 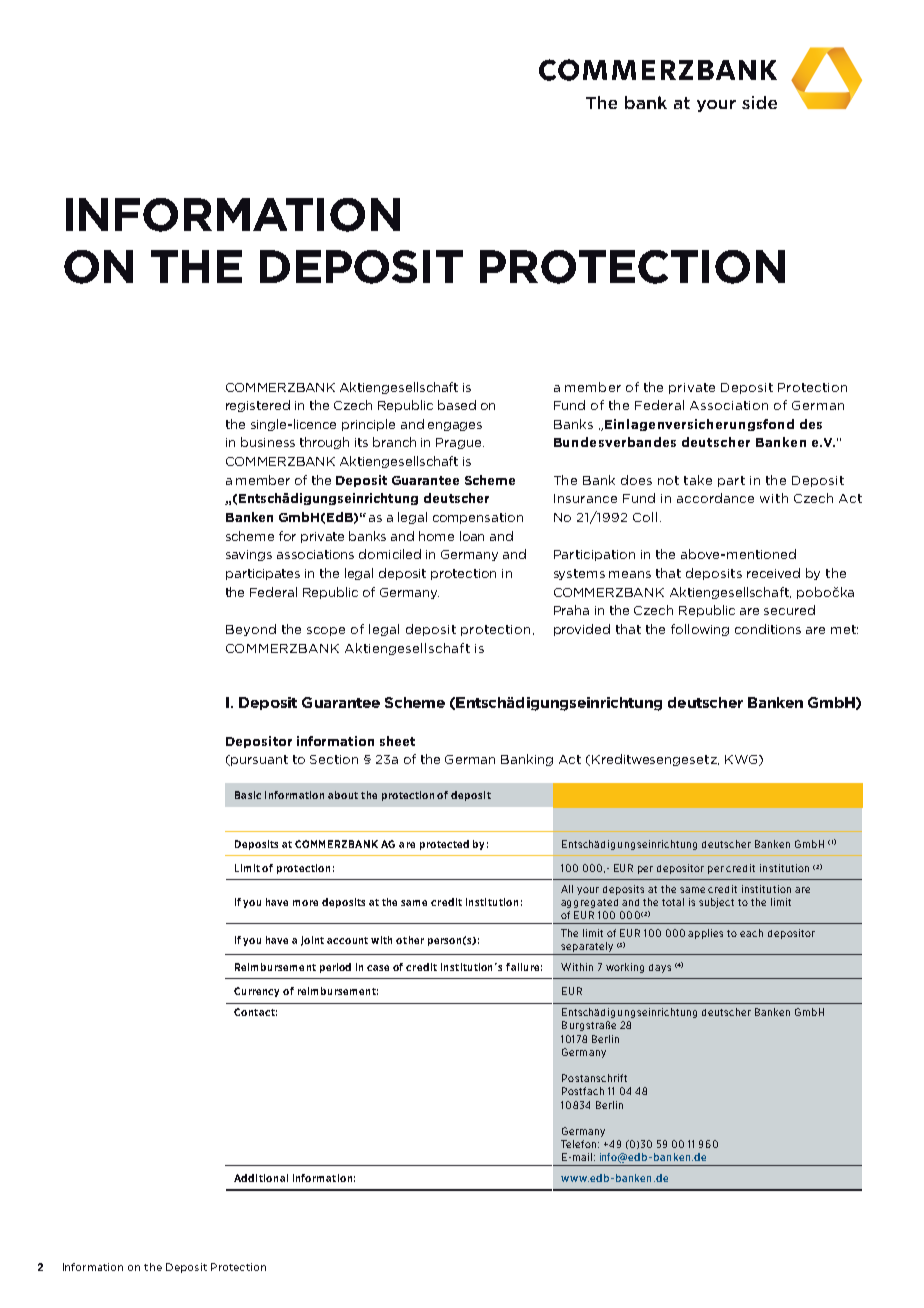 I want to click on Telefon, so click(x=580, y=1144).
